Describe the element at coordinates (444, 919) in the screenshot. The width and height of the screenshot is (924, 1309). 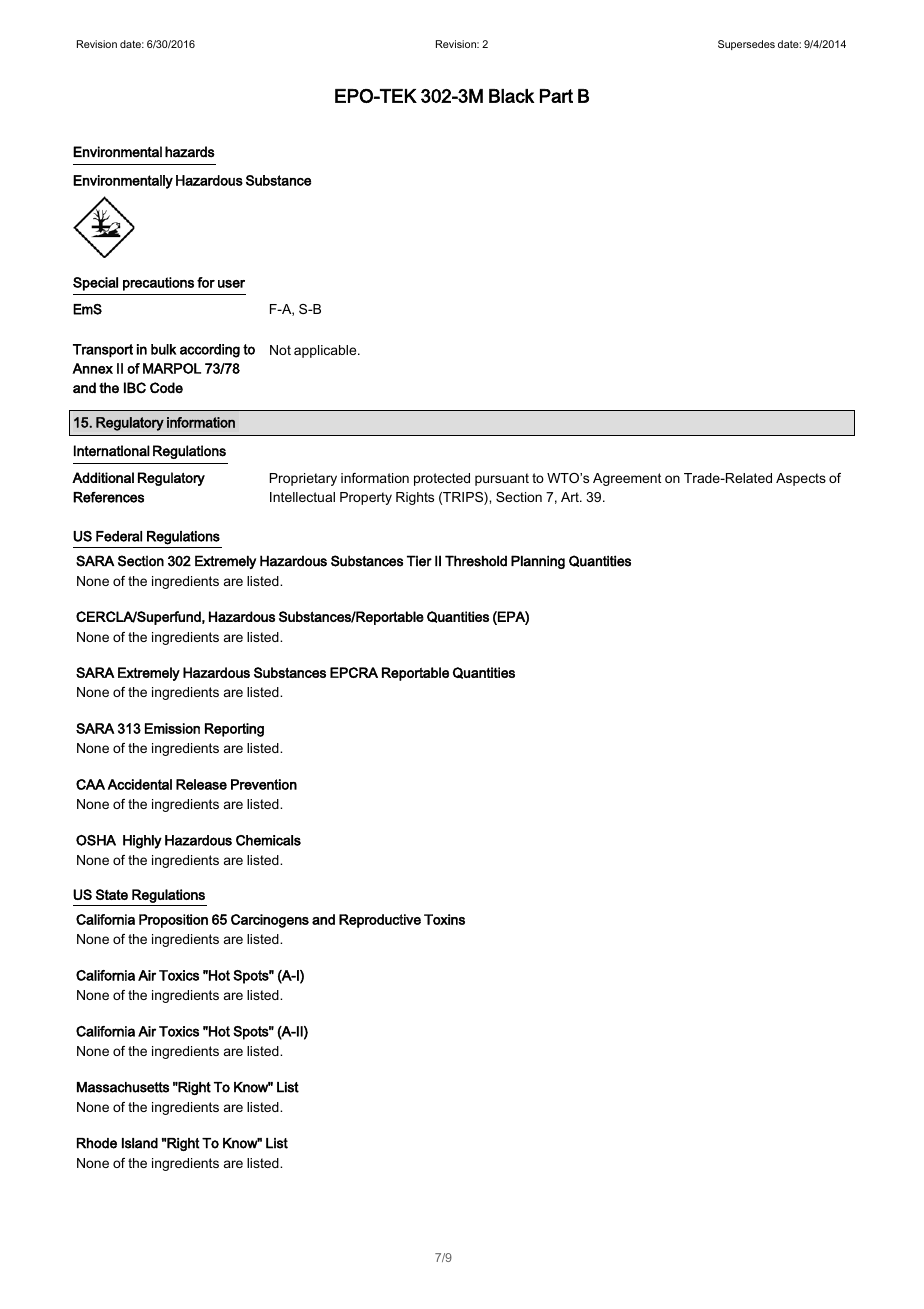
I see `Toxins` at that location.
